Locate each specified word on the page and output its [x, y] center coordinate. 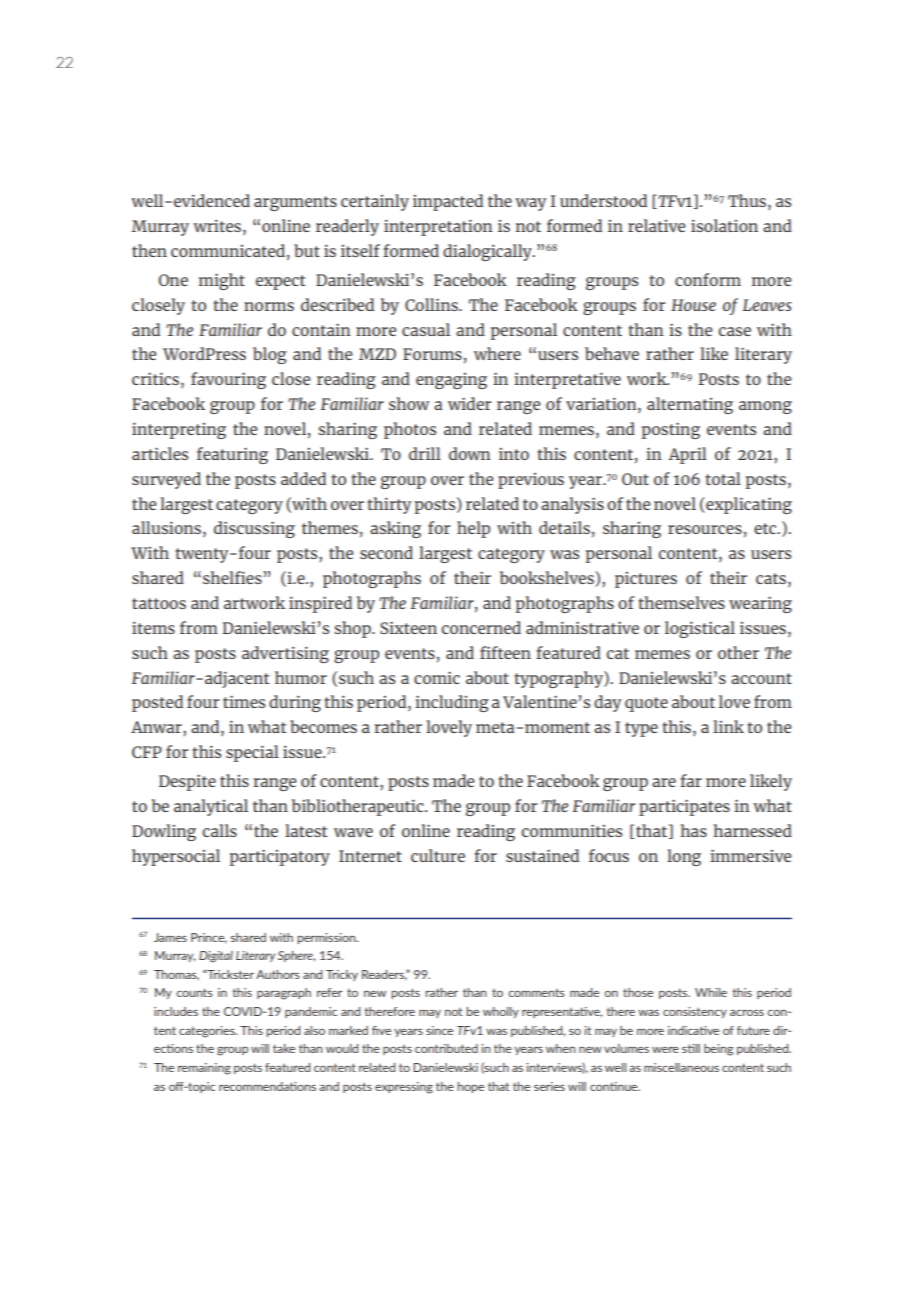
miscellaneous [681, 1067]
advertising [285, 654]
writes [218, 225]
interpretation [438, 227]
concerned [481, 627]
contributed [446, 1048]
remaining [204, 1069]
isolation [724, 225]
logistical [700, 629]
